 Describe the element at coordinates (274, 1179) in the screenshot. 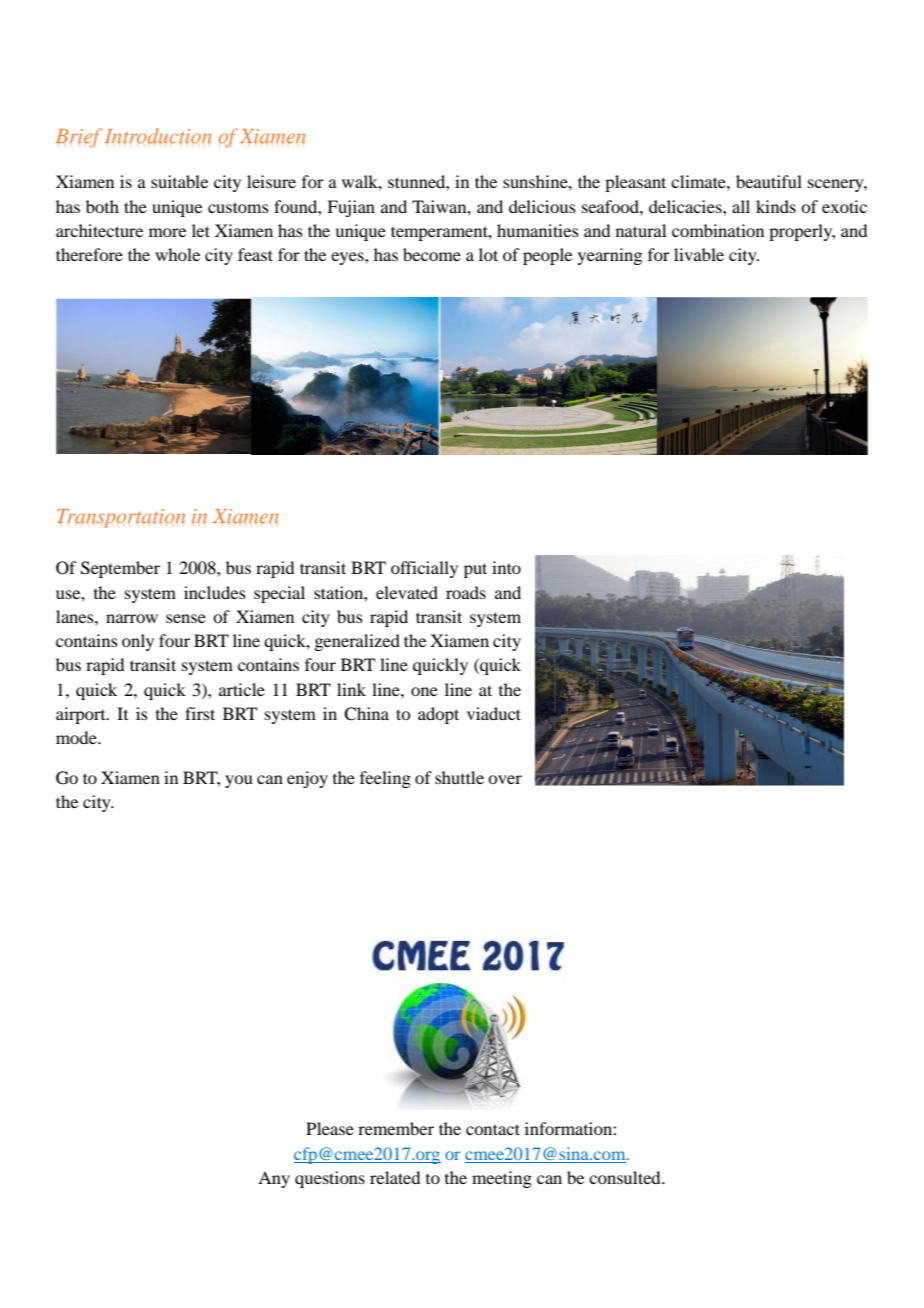

I see `Any` at that location.
